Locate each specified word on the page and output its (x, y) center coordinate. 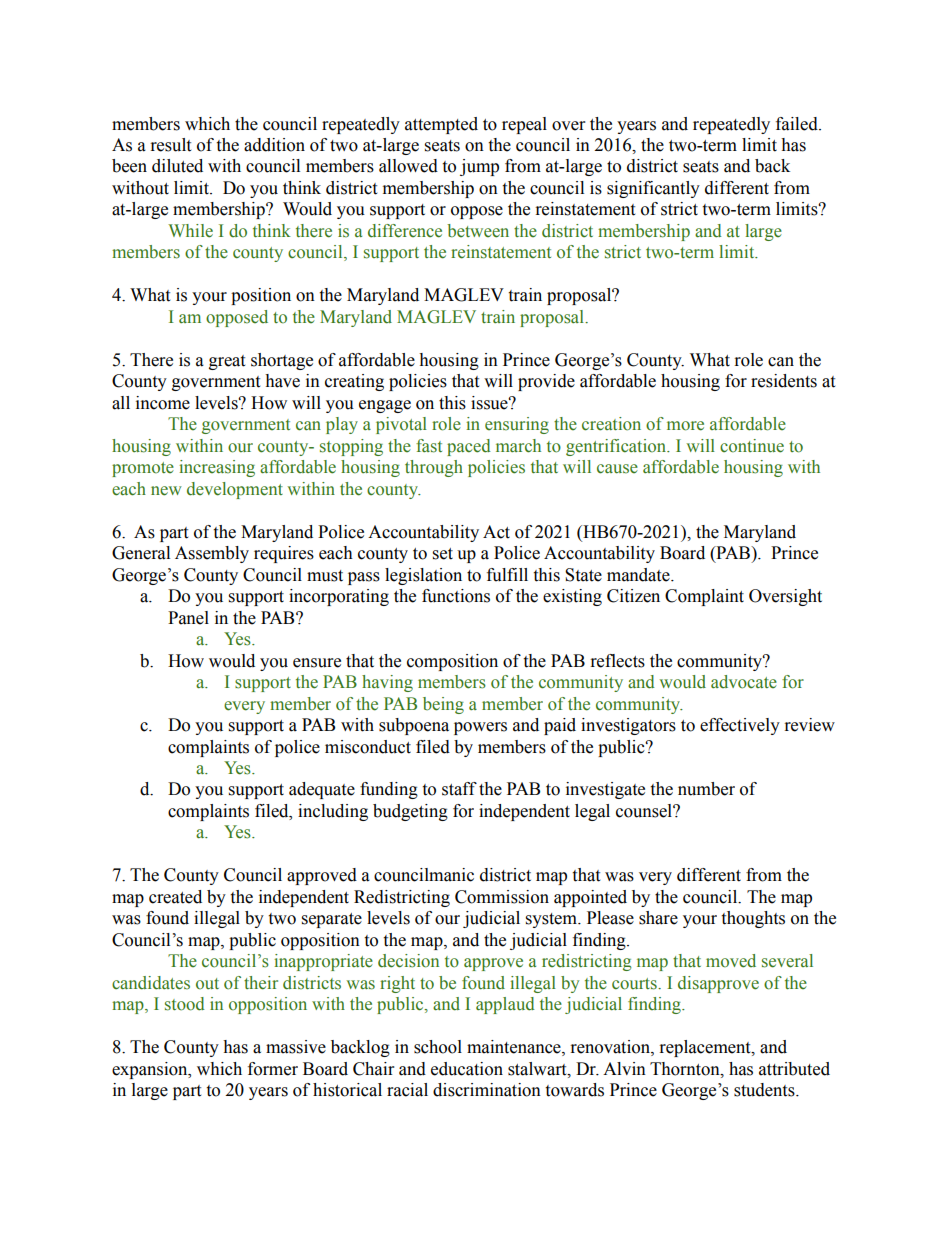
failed (798, 124)
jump (479, 167)
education (467, 1069)
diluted (177, 166)
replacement (706, 1048)
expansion (151, 1070)
